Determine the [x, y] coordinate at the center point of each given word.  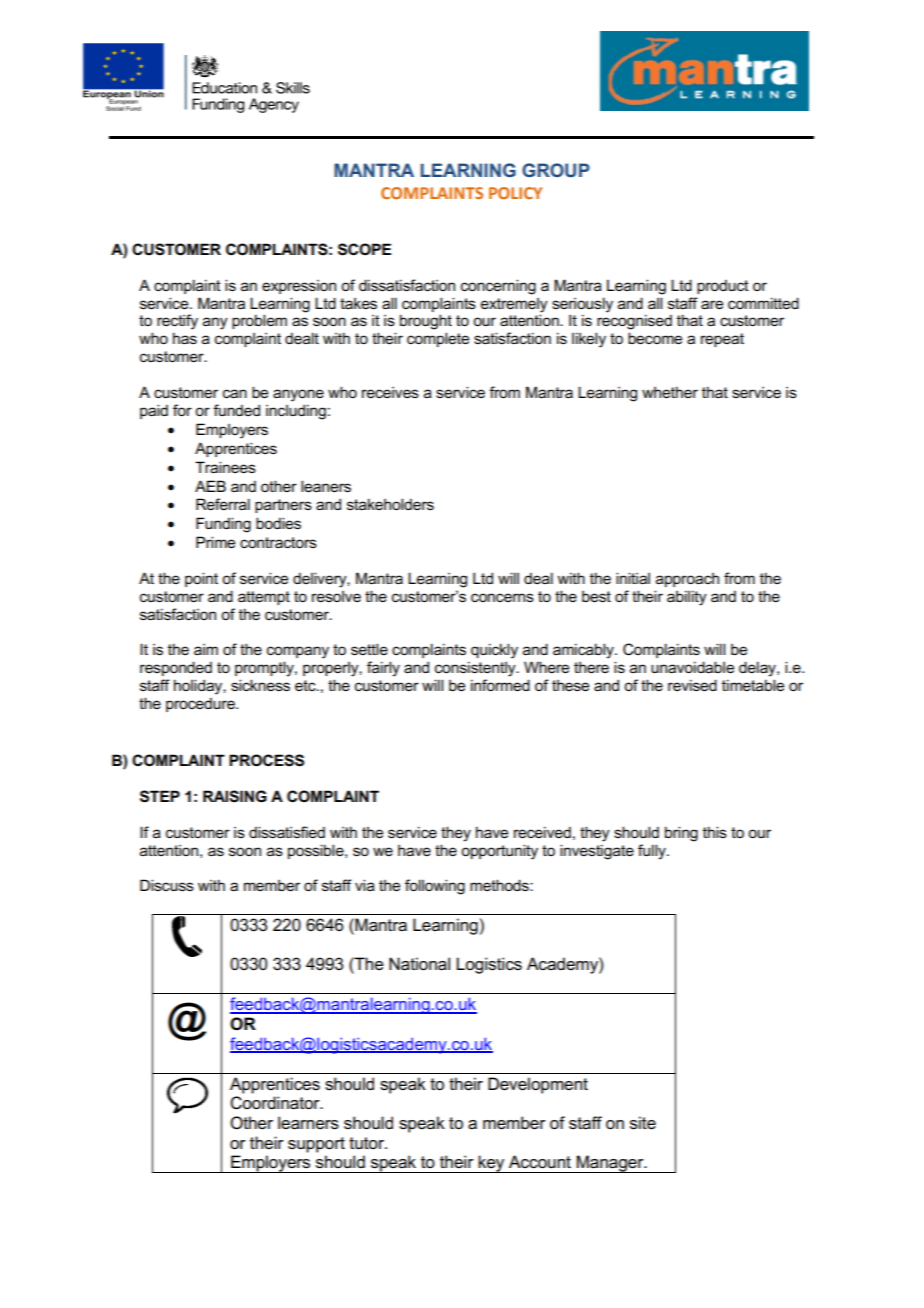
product [723, 287]
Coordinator [276, 1103]
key [492, 1164]
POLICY [515, 193]
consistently [476, 669]
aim [206, 649]
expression [299, 287]
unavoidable [692, 667]
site [643, 1123]
